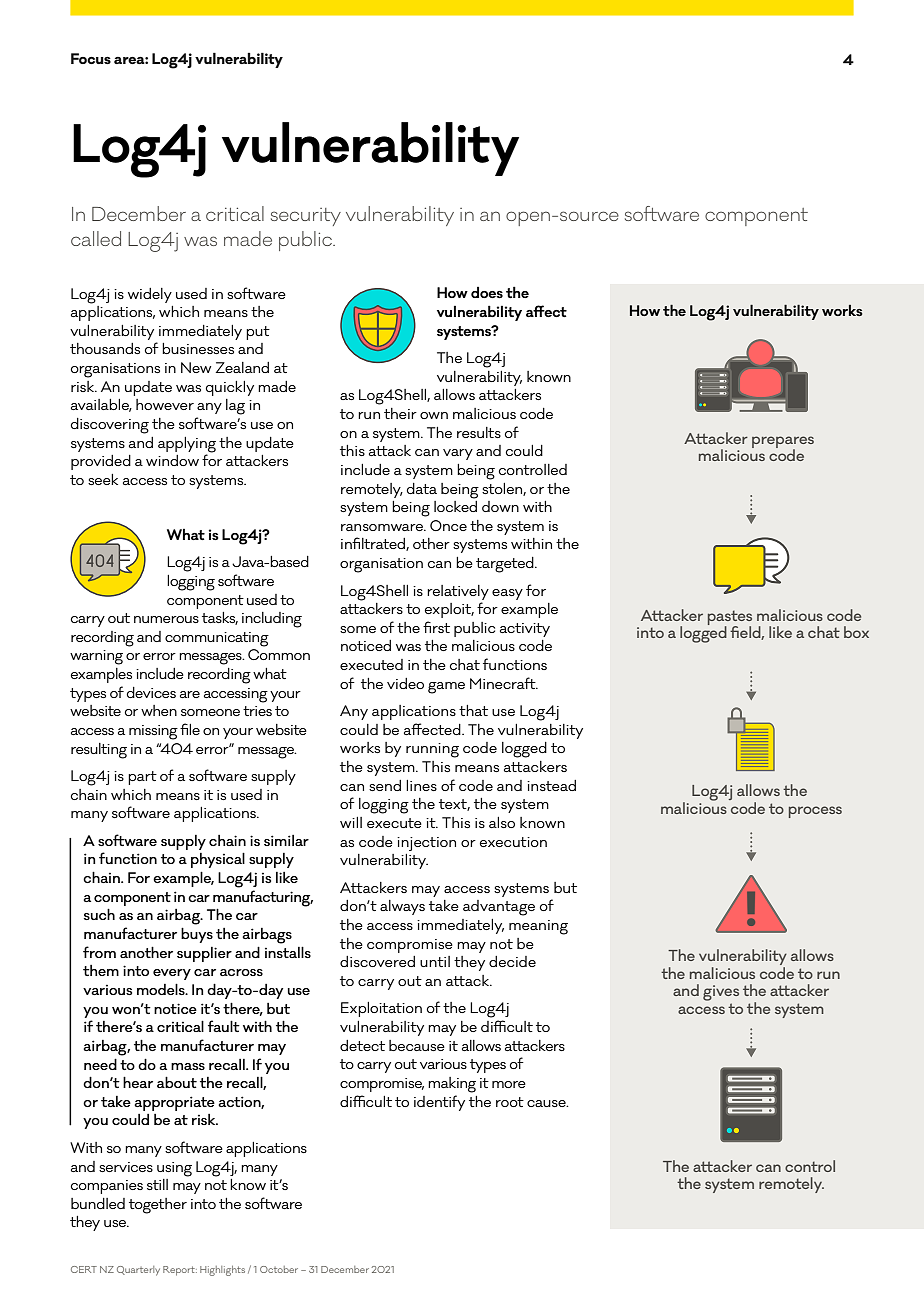 The width and height of the screenshot is (924, 1308). Describe the element at coordinates (162, 989) in the screenshot. I see `models` at that location.
